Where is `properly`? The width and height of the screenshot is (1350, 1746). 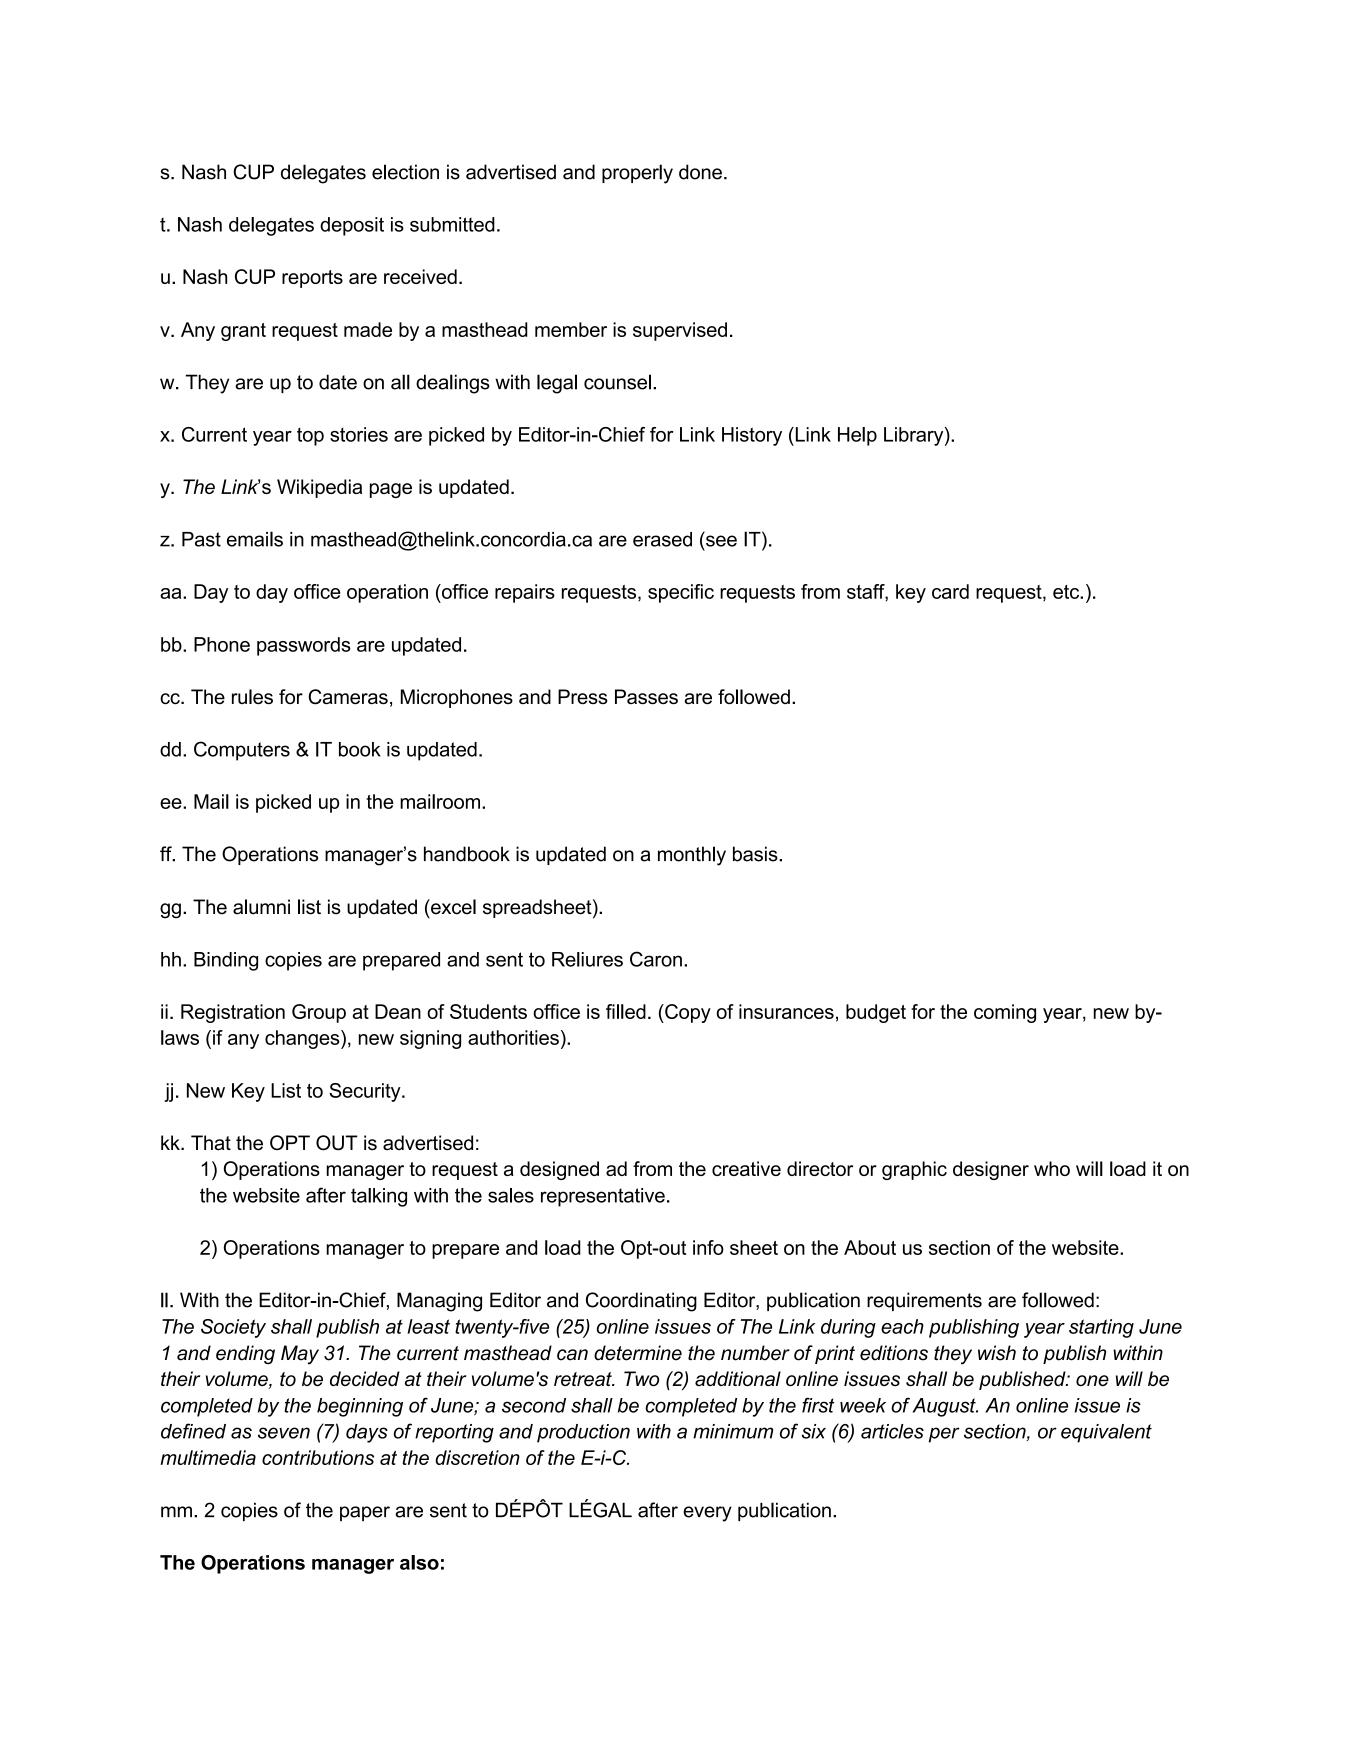
properly is located at coordinates (637, 174).
